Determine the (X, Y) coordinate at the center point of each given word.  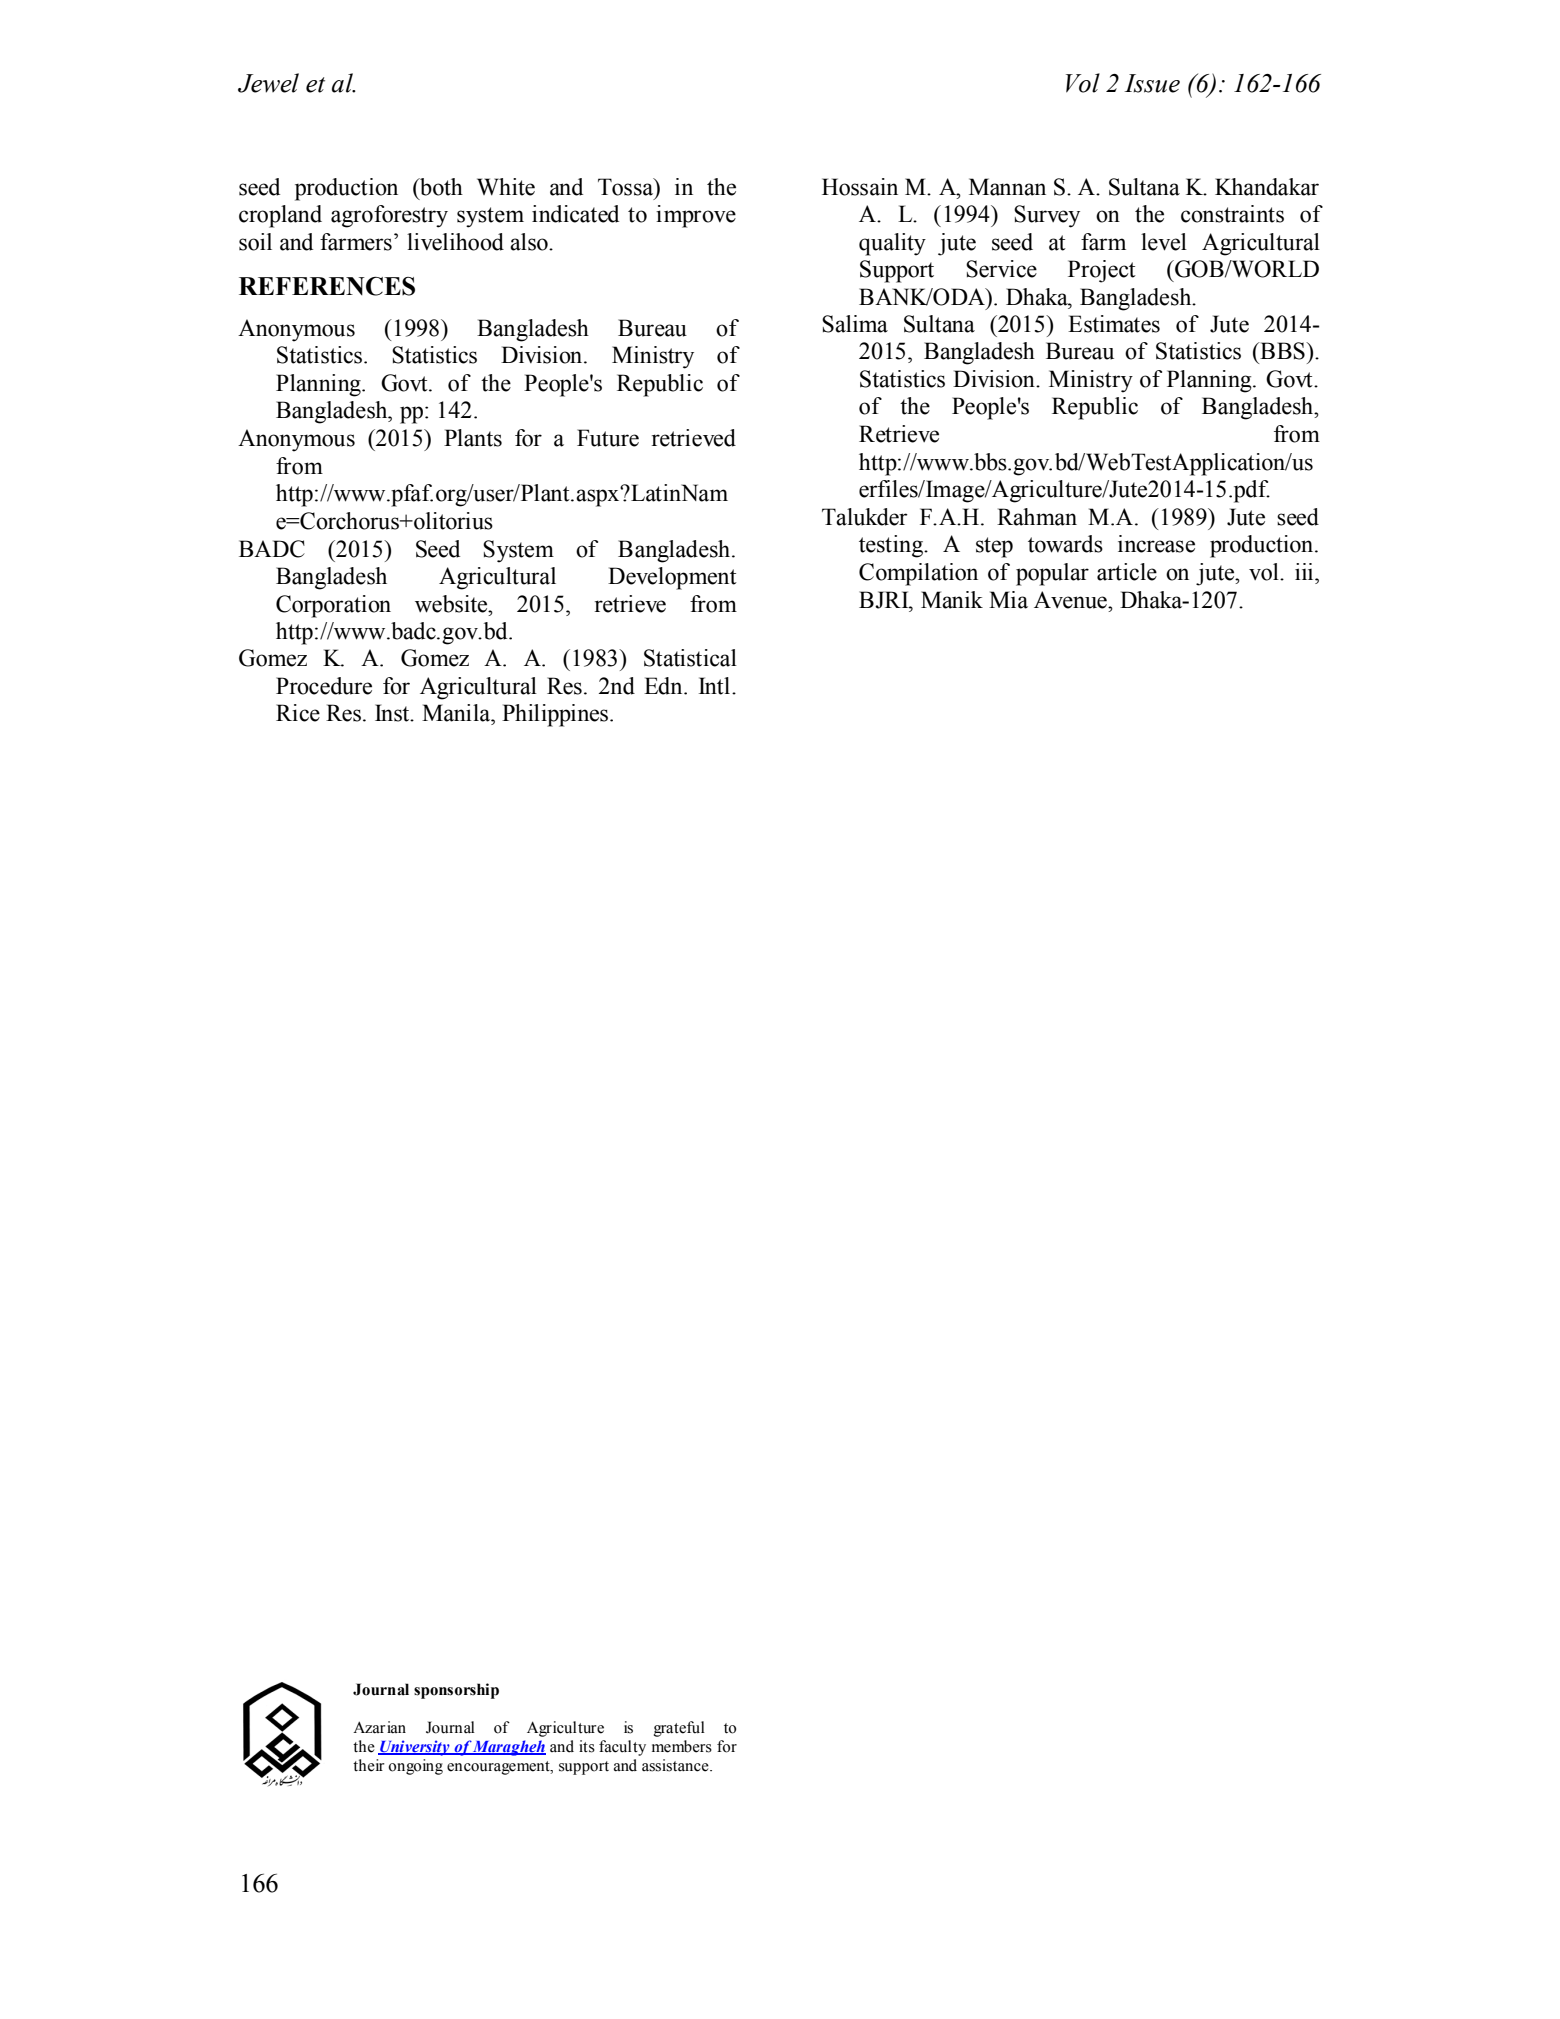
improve (696, 216)
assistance (676, 1765)
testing (892, 546)
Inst (393, 713)
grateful (679, 1729)
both (440, 187)
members (682, 1746)
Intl (714, 686)
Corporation (333, 606)
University (415, 1748)
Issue (1152, 83)
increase (1156, 544)
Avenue (1071, 600)
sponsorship (456, 1691)
